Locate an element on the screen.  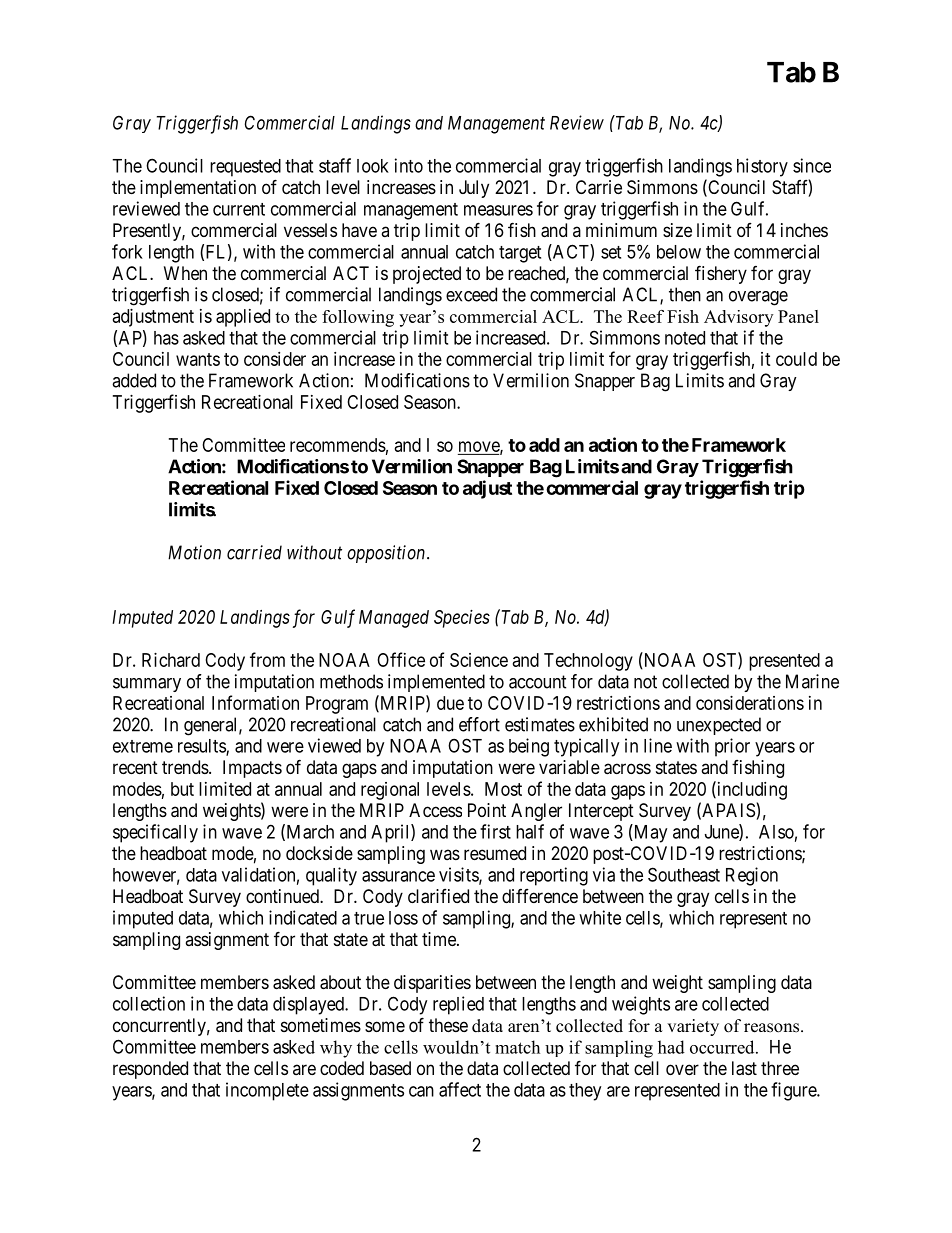
opposition is located at coordinates (387, 554).
